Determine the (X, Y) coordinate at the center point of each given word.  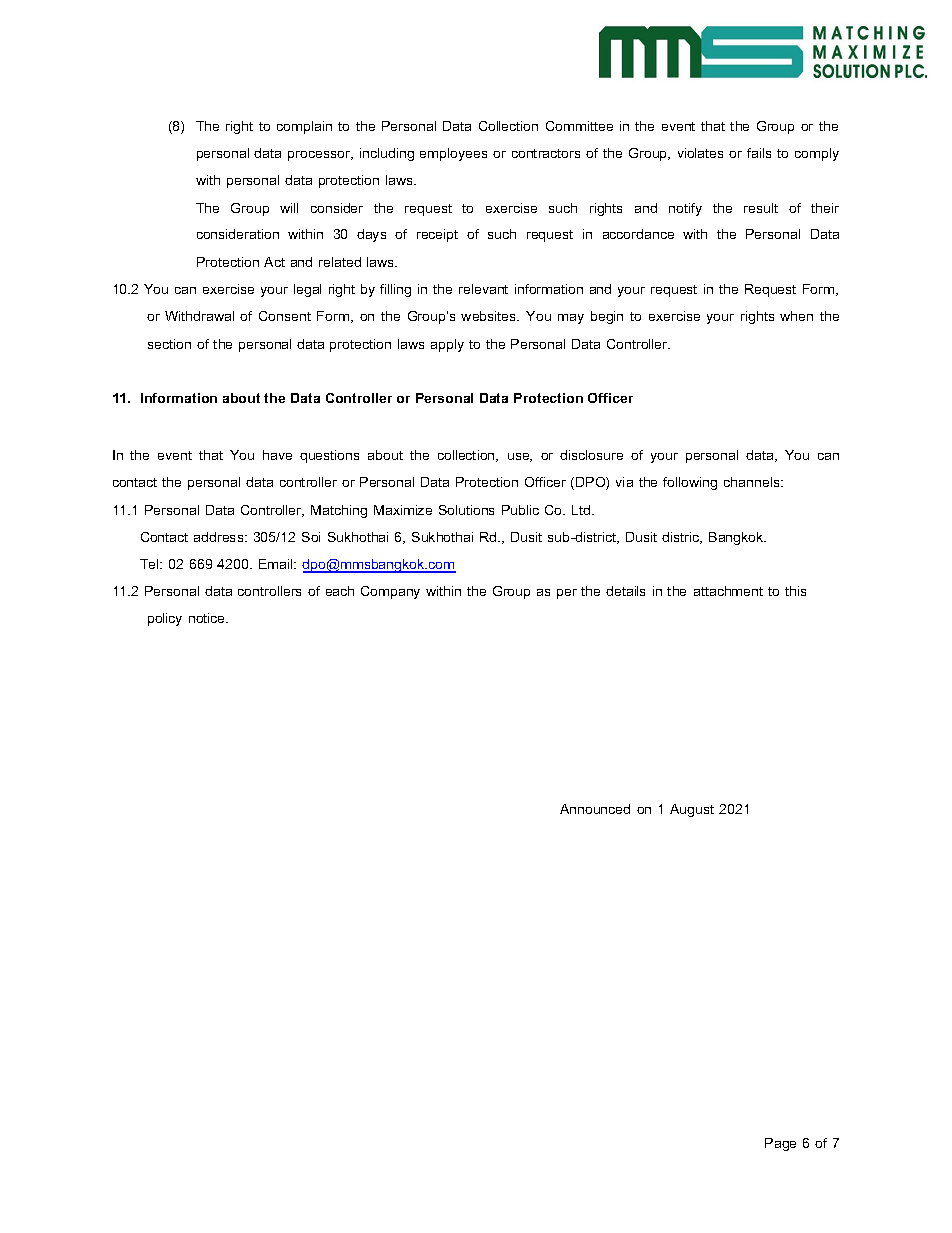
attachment (728, 591)
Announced (595, 809)
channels (753, 482)
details (625, 591)
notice (208, 618)
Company (390, 592)
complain (304, 127)
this (795, 591)
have (277, 455)
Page (780, 1144)
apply (447, 345)
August (692, 810)
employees (453, 154)
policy (165, 619)
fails (759, 153)
